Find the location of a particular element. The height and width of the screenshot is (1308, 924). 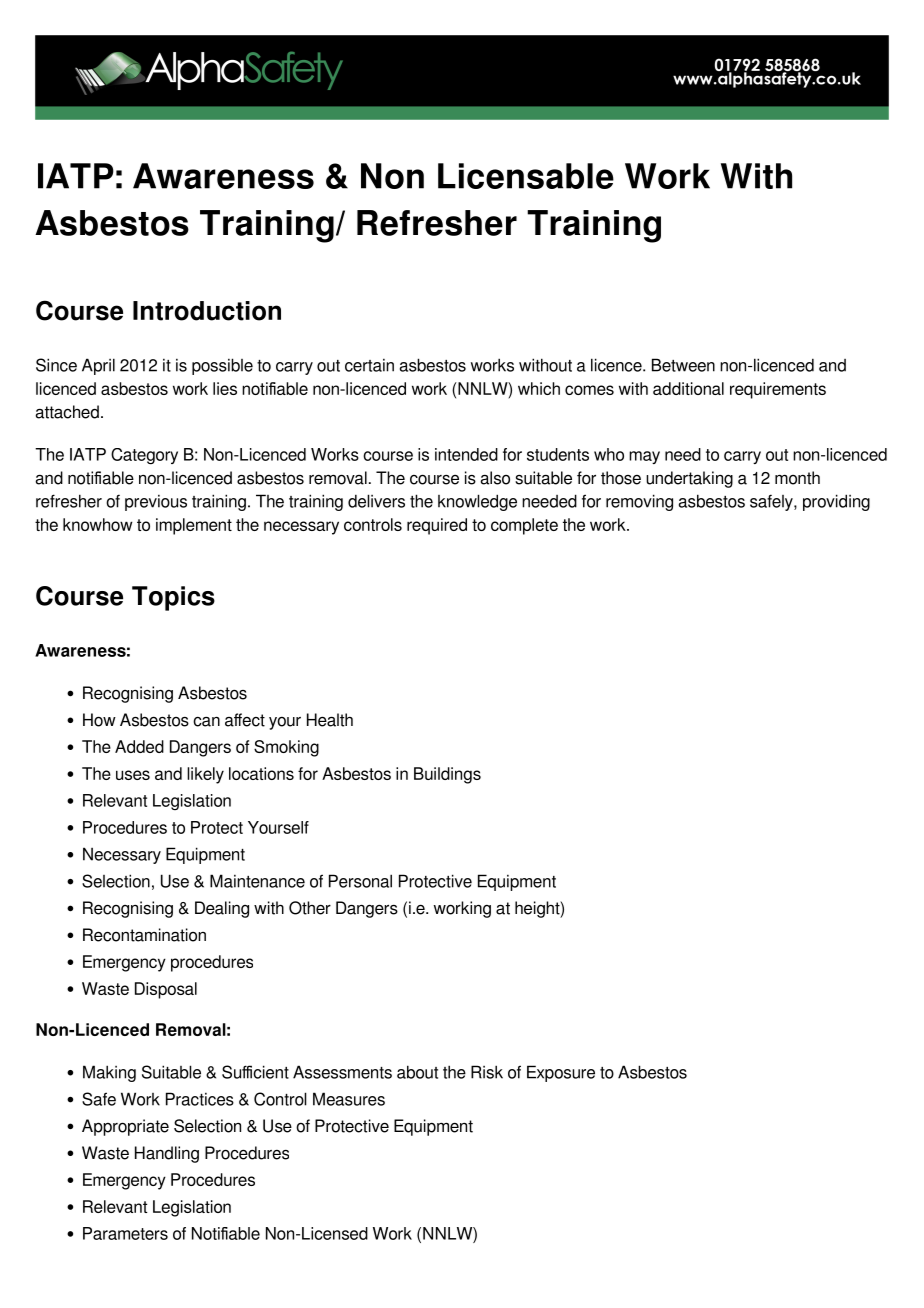

Dealing is located at coordinates (222, 909).
